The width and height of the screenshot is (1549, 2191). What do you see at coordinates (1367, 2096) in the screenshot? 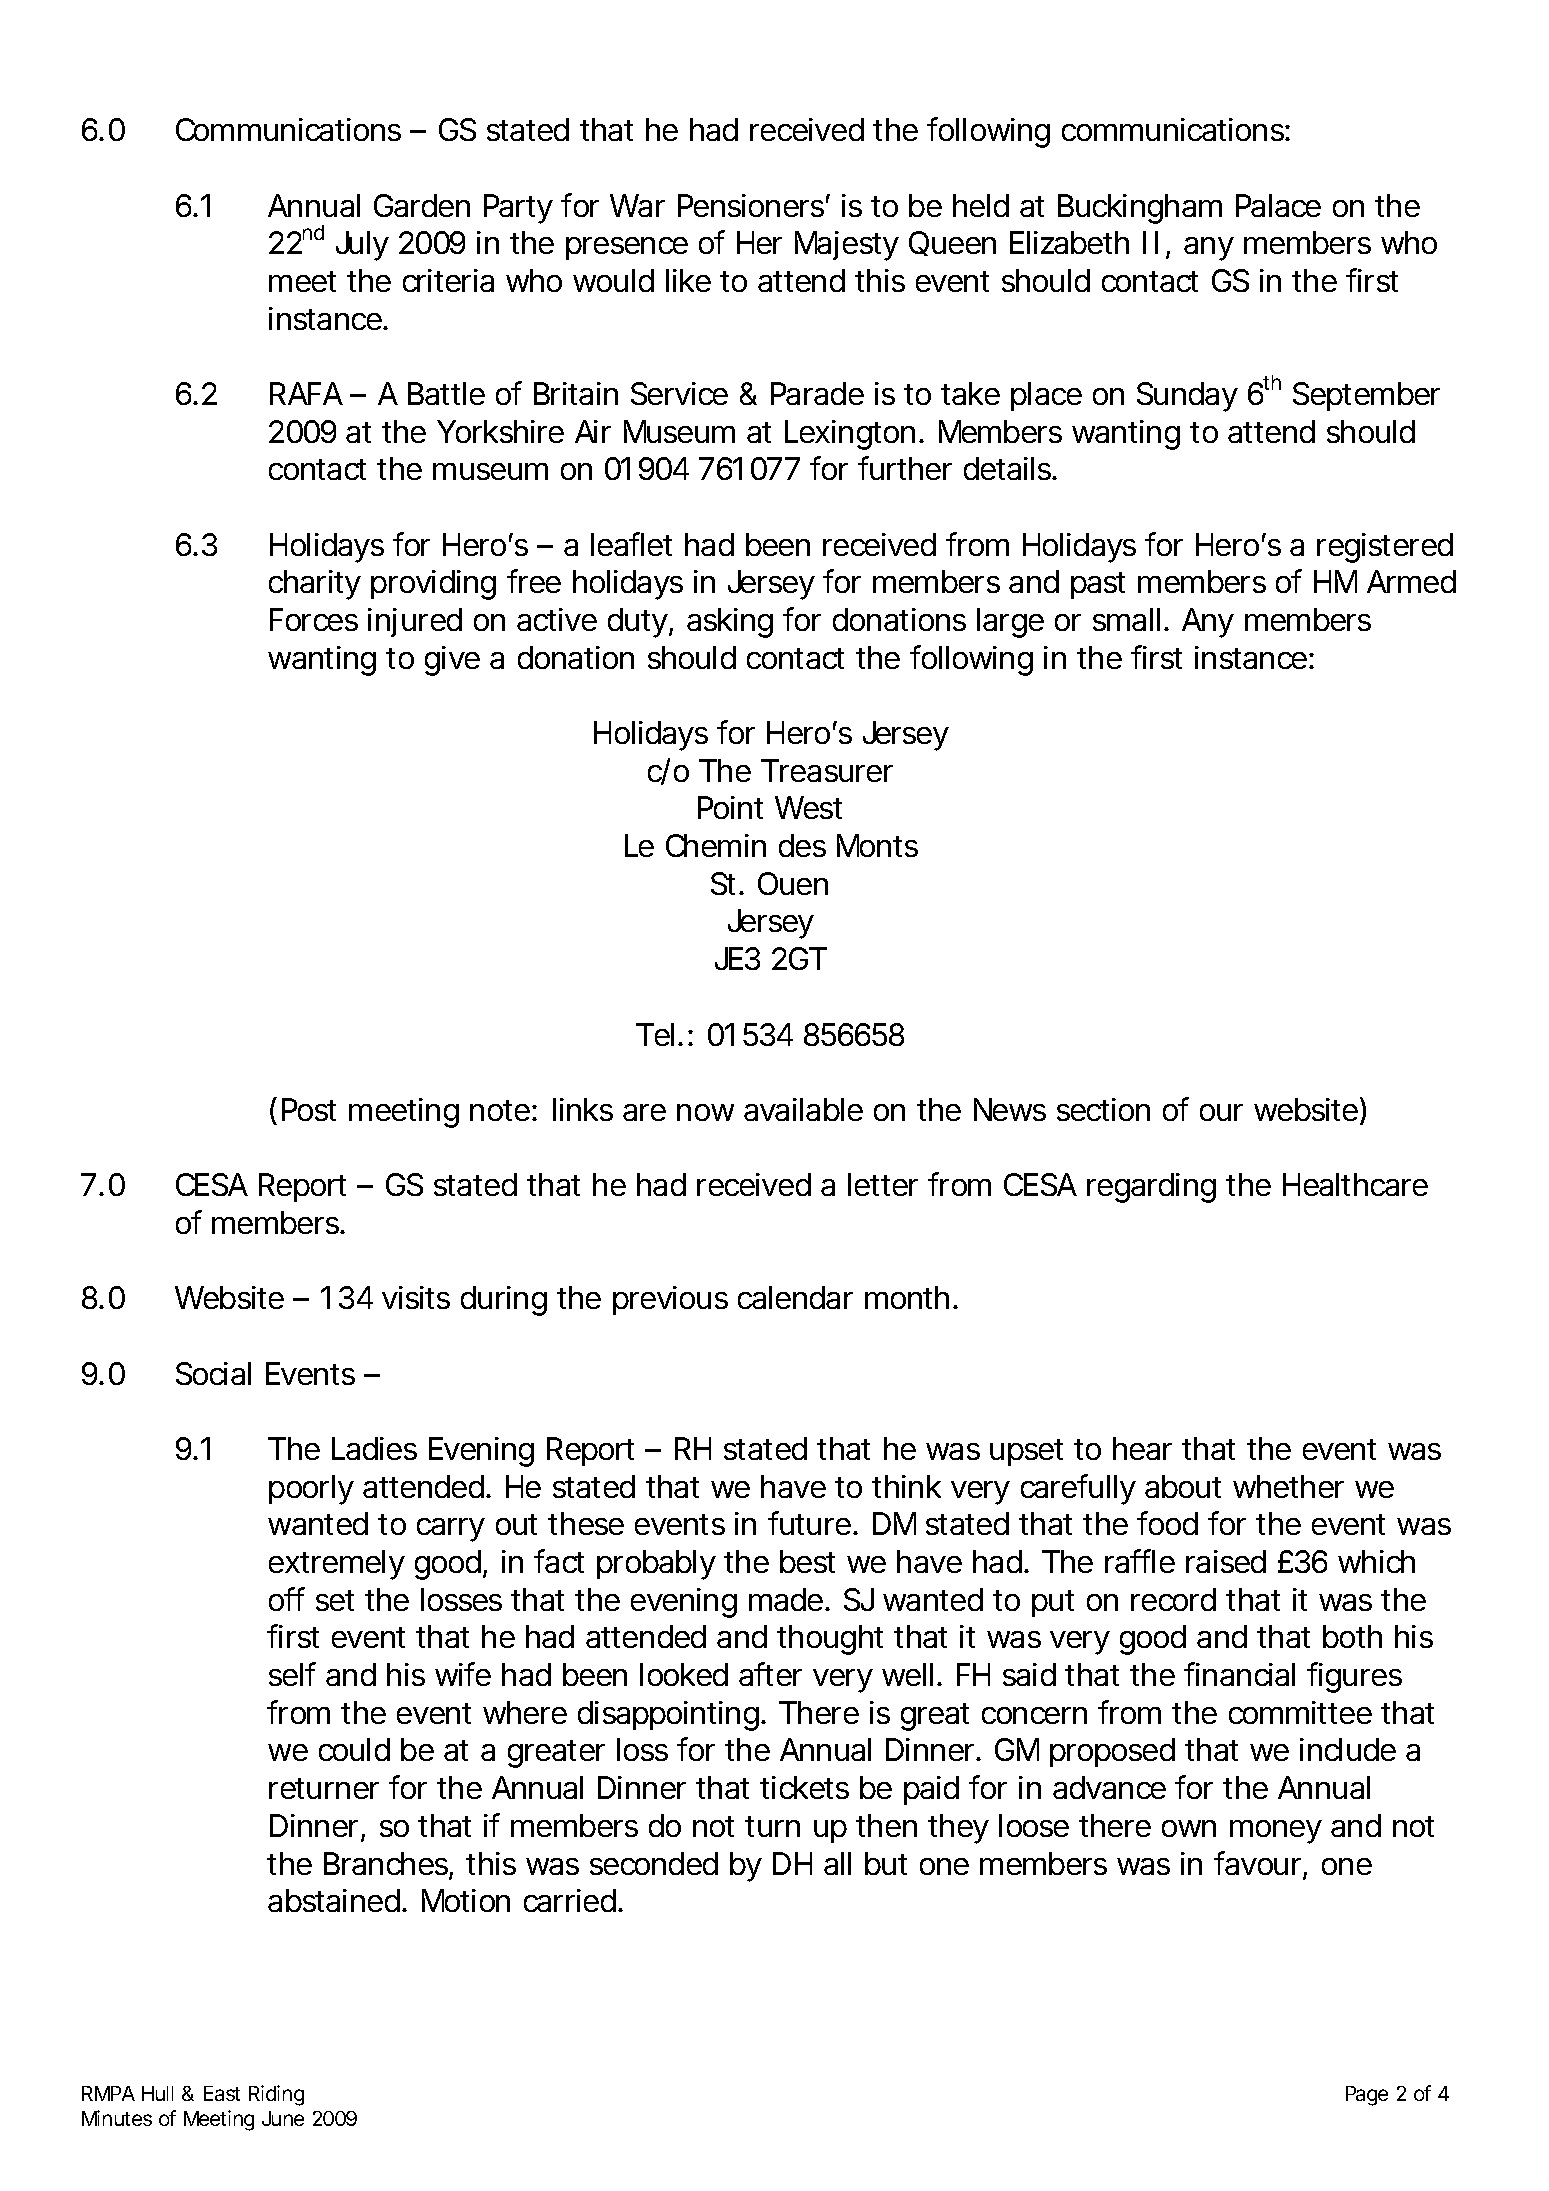
I see `Page` at bounding box center [1367, 2096].
